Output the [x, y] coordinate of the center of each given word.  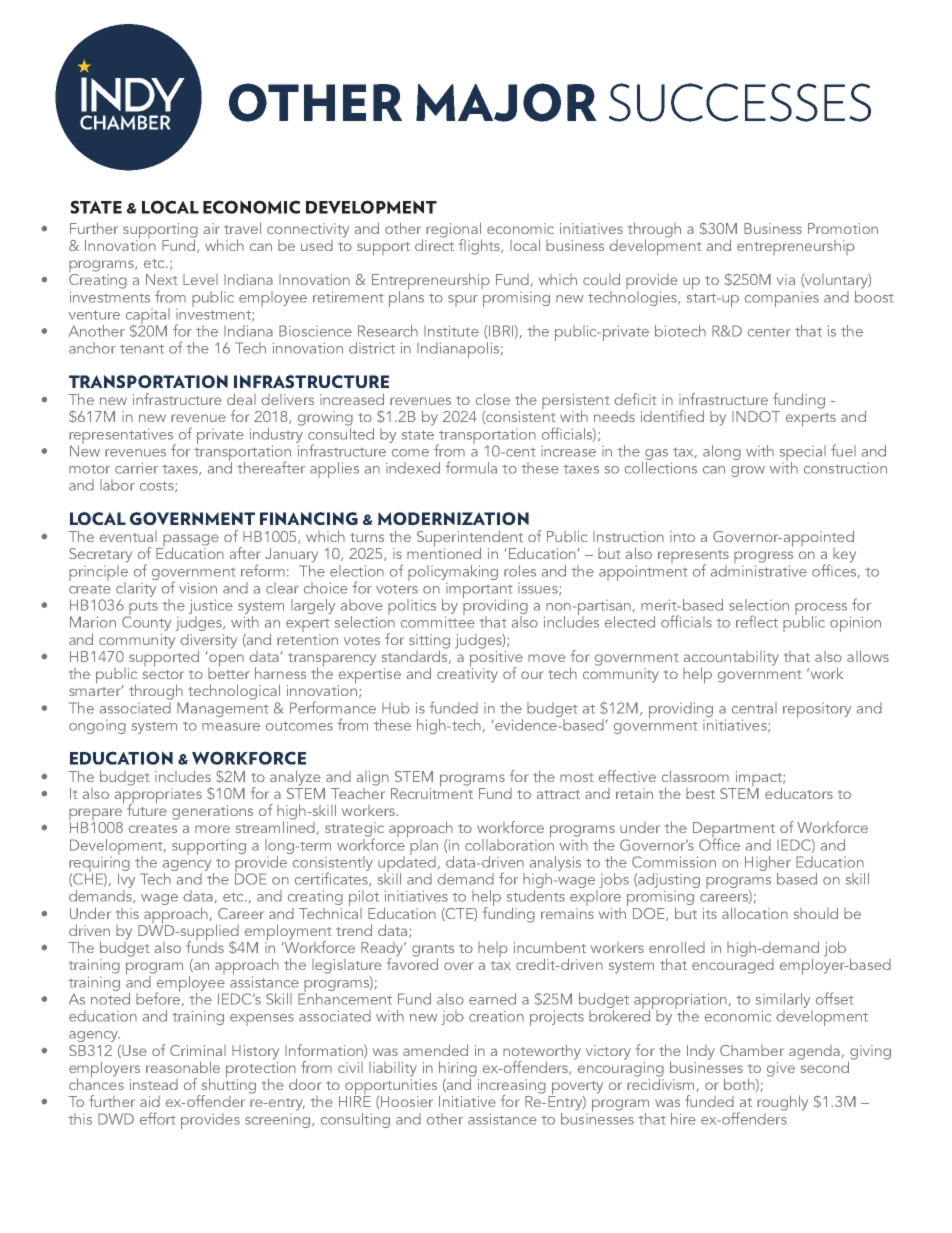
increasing [512, 1087]
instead [154, 1084]
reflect [757, 621]
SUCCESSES [740, 102]
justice [211, 608]
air [212, 228]
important [479, 591]
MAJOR [506, 102]
